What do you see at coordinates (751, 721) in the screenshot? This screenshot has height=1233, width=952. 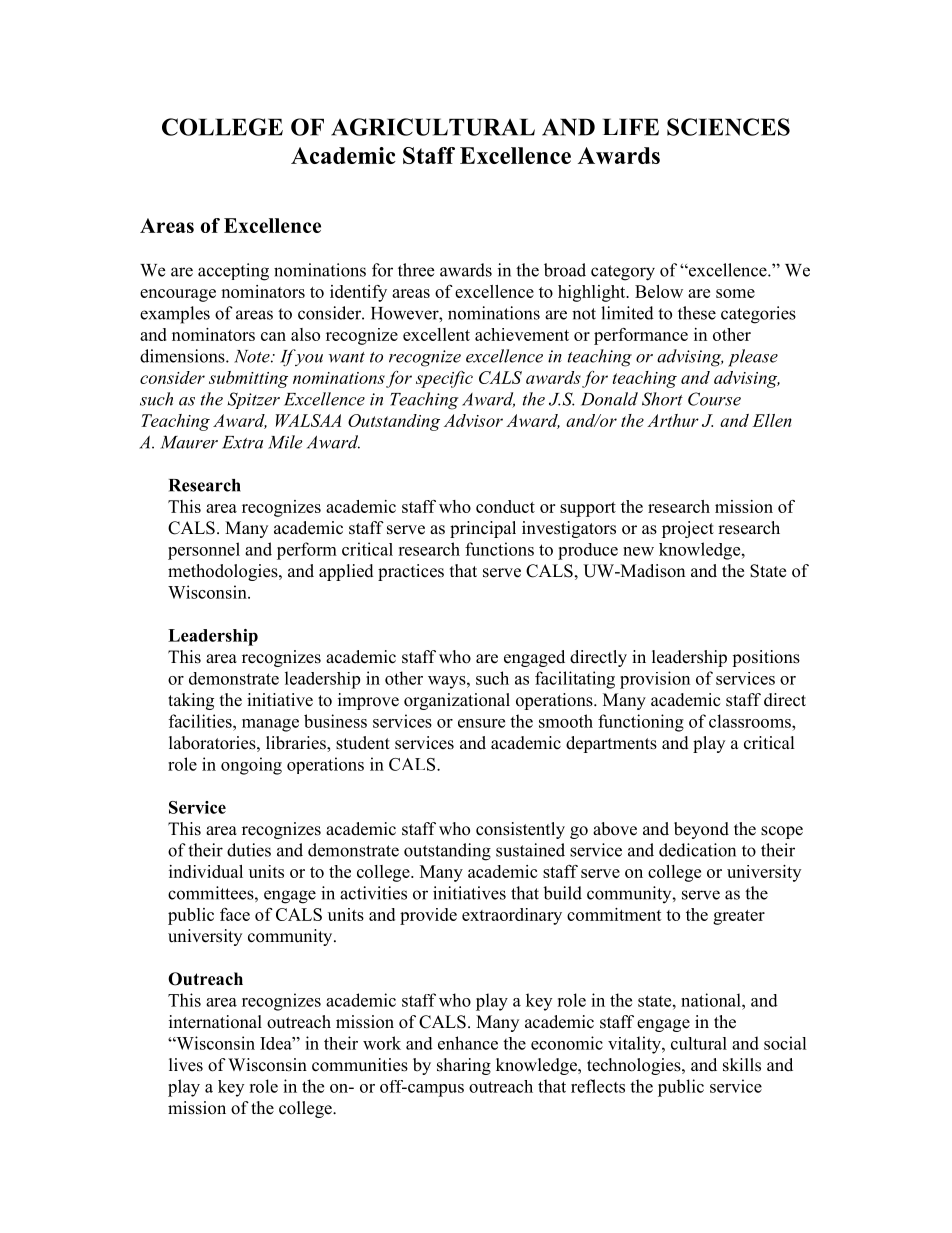 I see `classrooms` at bounding box center [751, 721].
